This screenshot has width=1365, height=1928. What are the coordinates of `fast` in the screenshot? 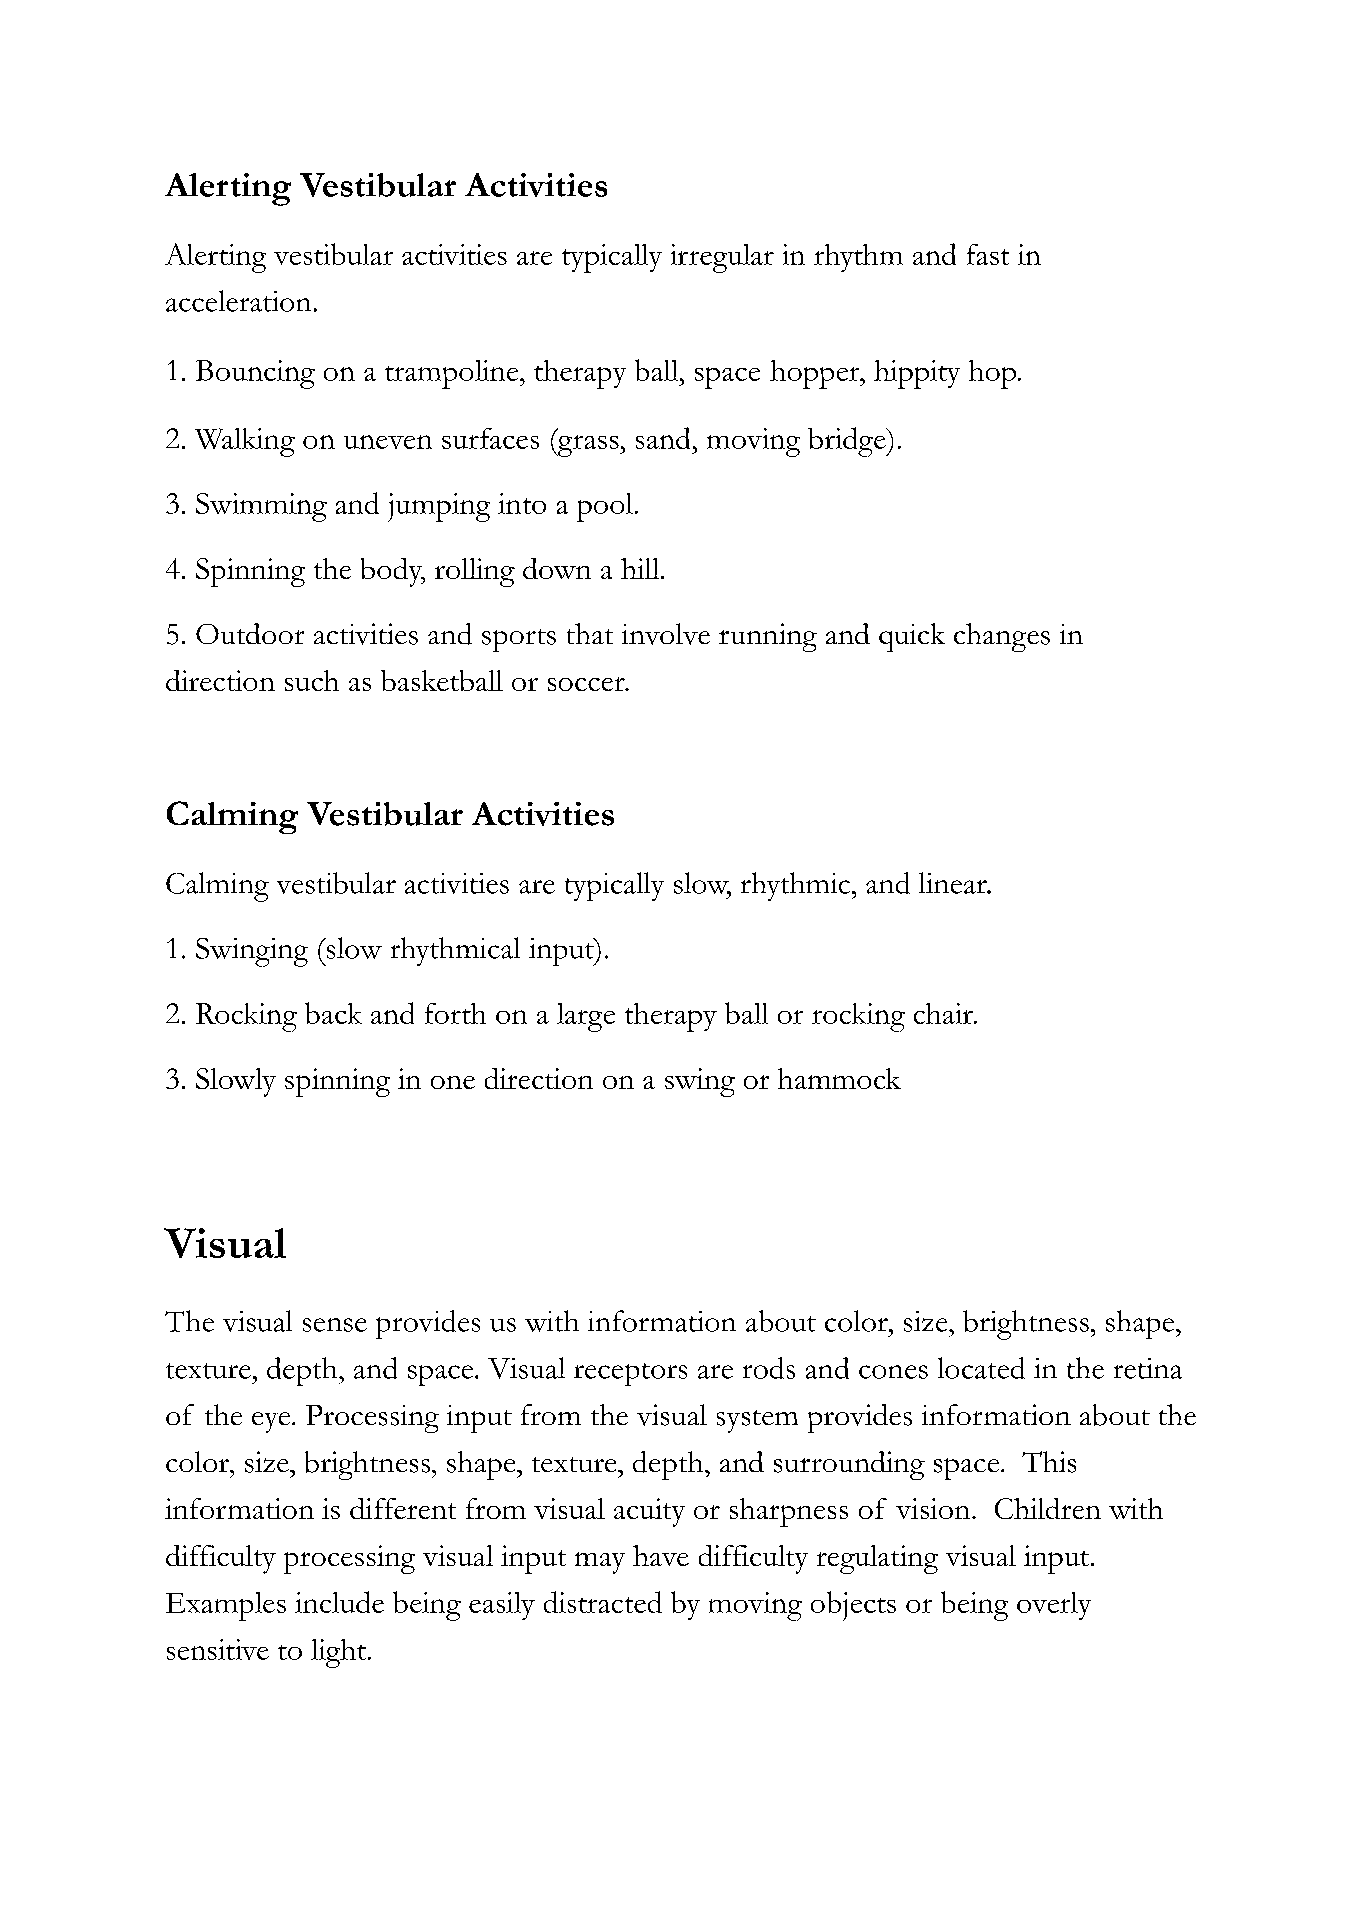 It's located at (988, 254).
